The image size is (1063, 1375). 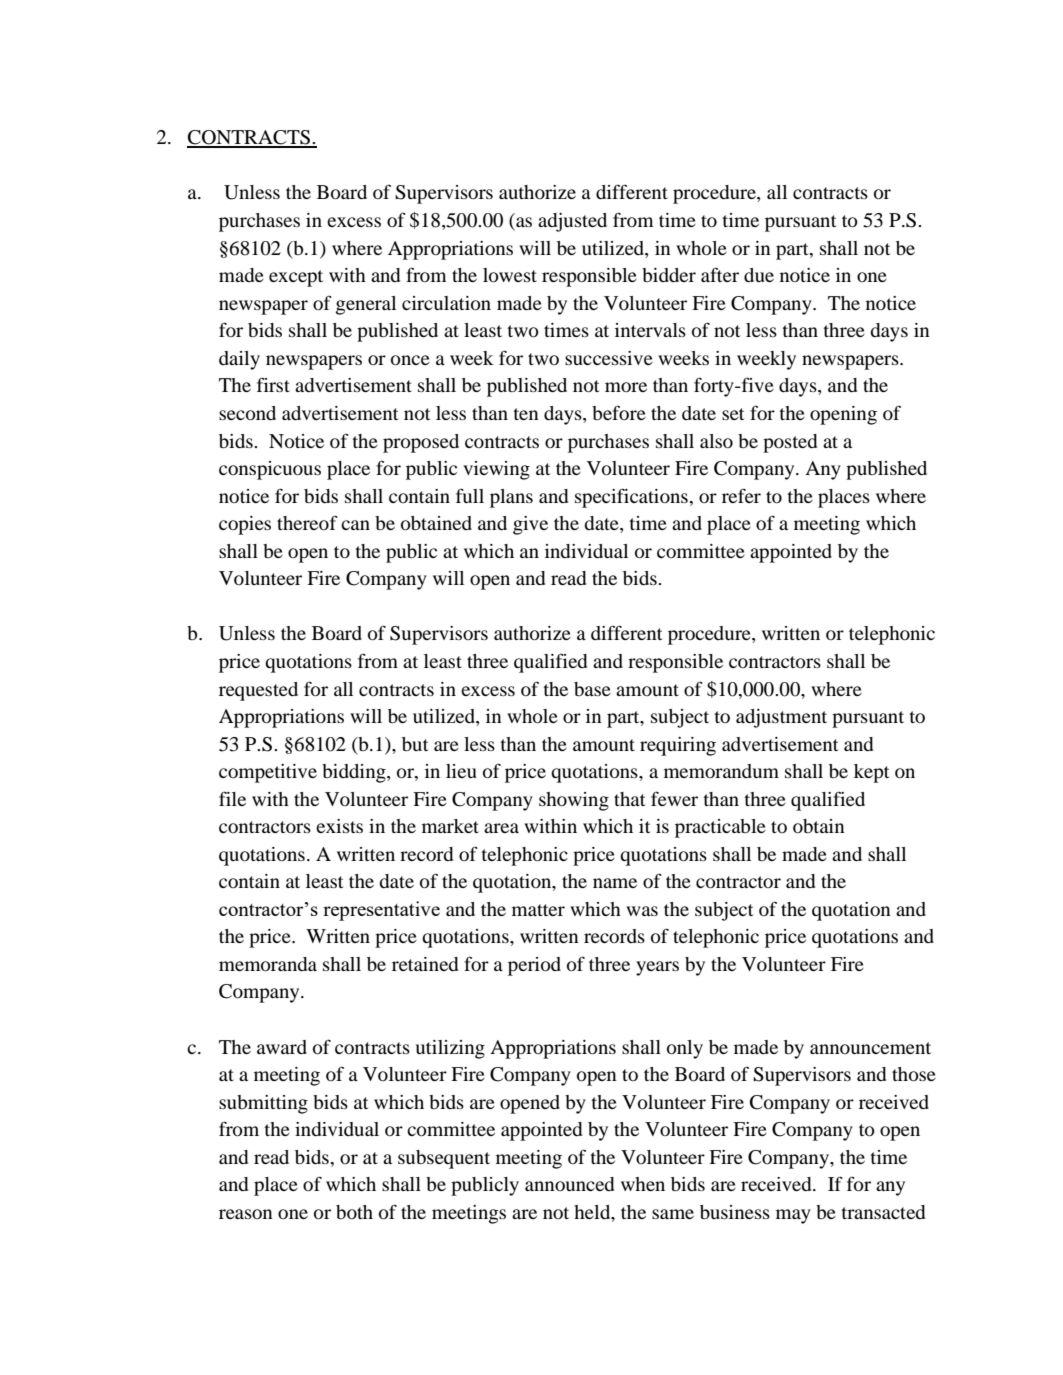 I want to click on except, so click(x=296, y=278).
